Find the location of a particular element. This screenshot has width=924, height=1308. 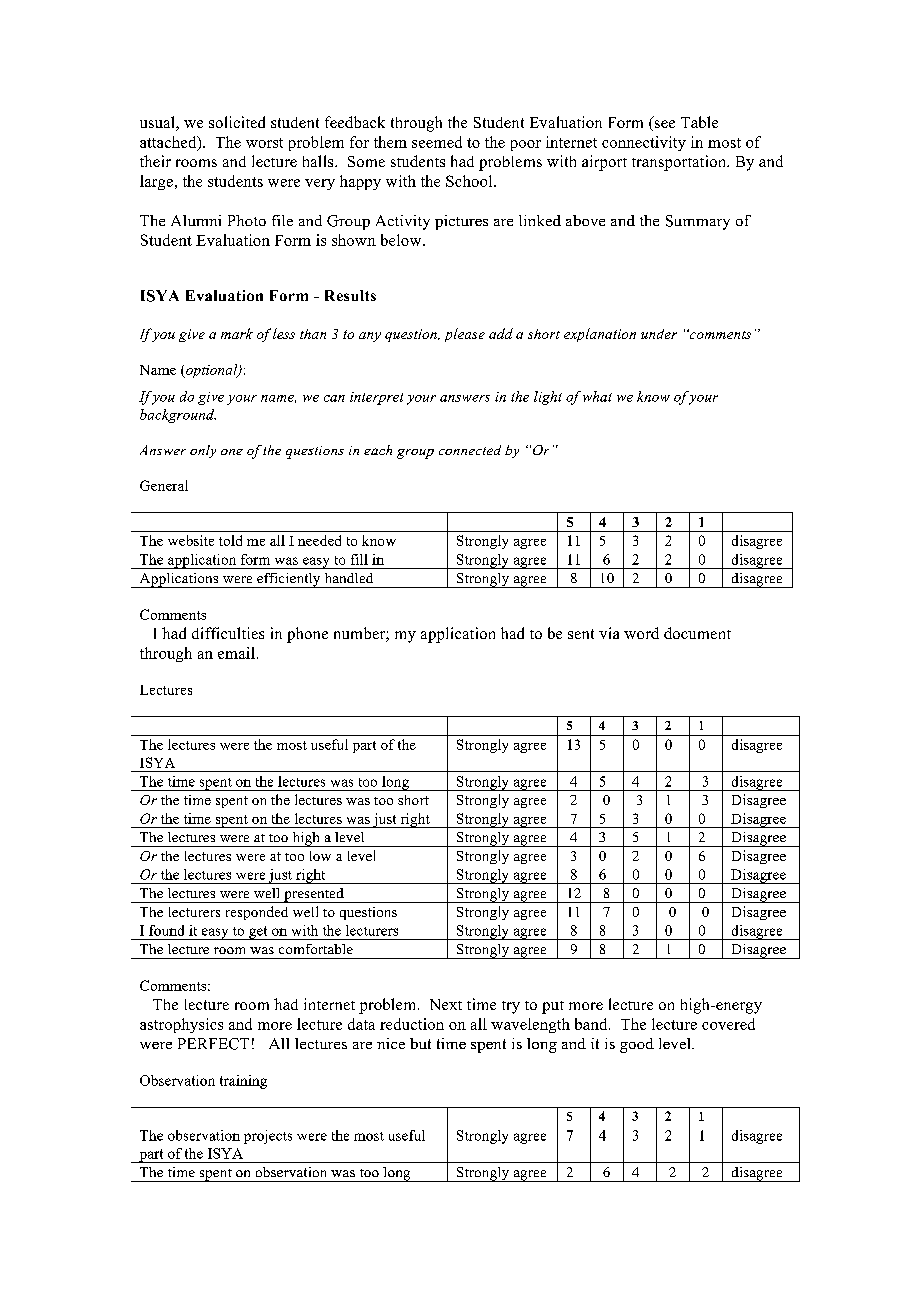

seemed is located at coordinates (437, 142).
